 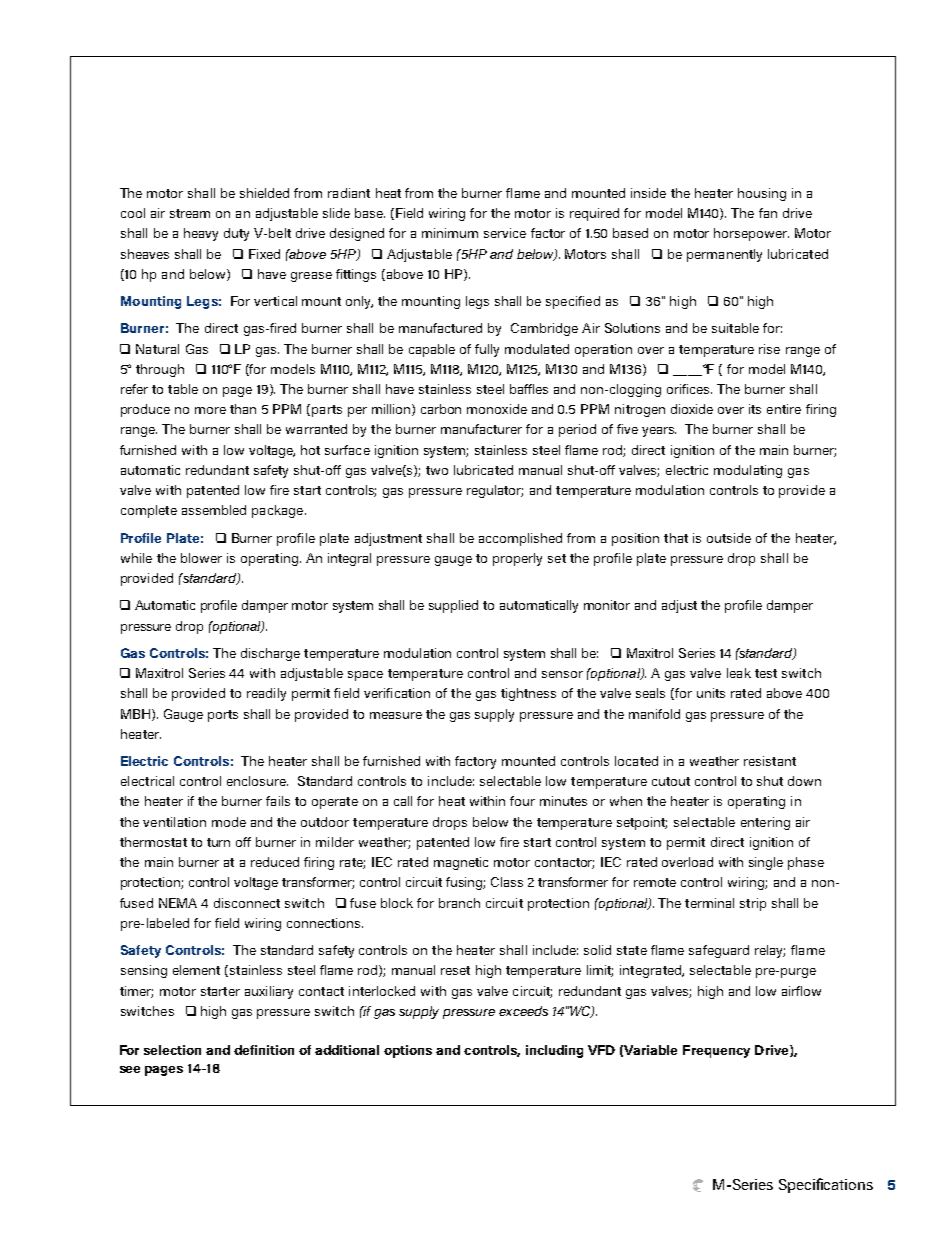 I want to click on leak, so click(x=739, y=673).
